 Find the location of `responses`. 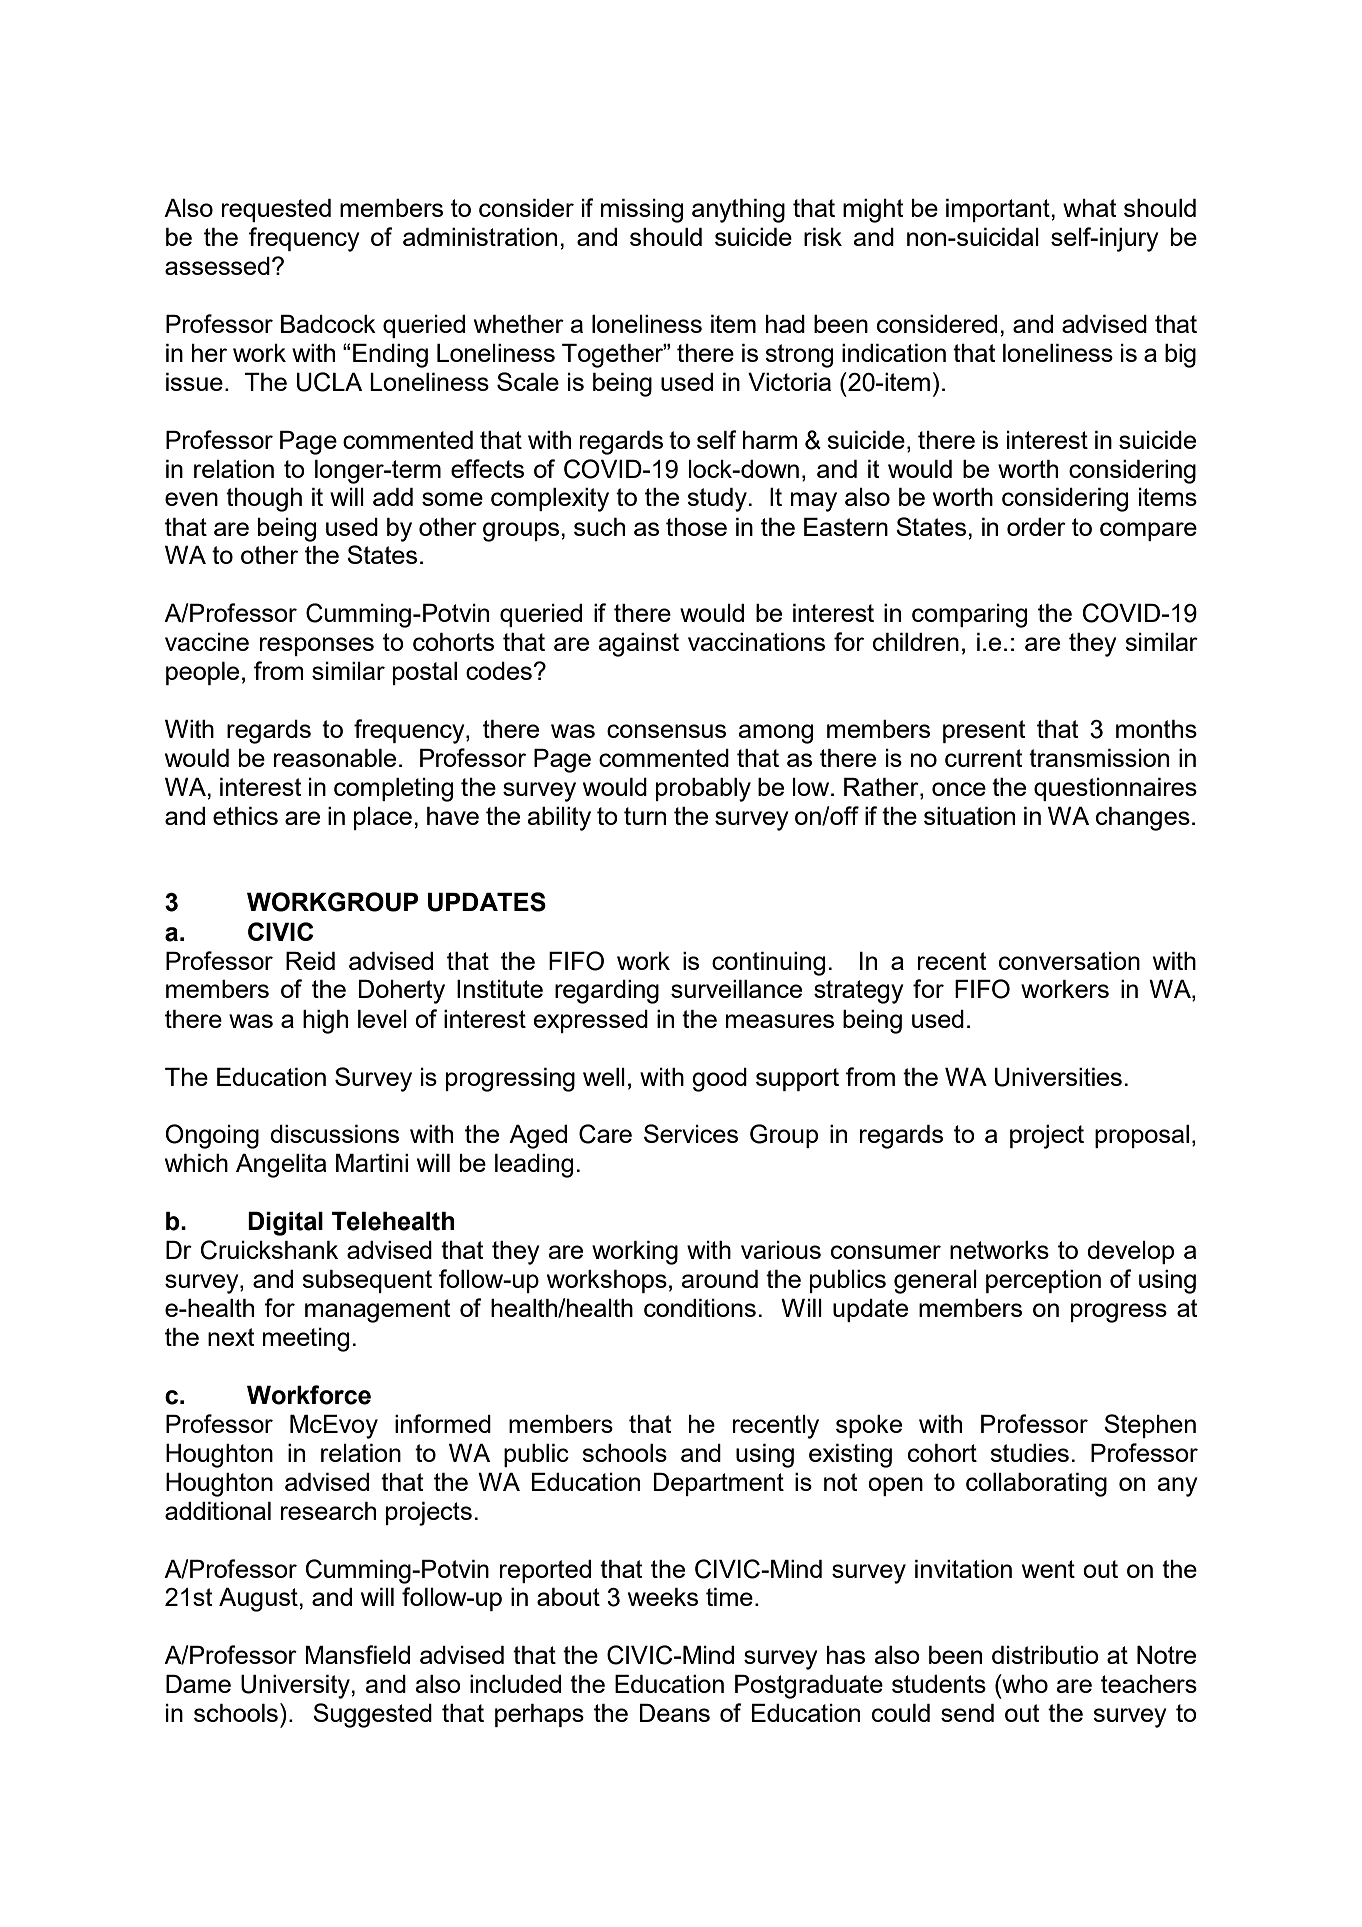

responses is located at coordinates (317, 646).
